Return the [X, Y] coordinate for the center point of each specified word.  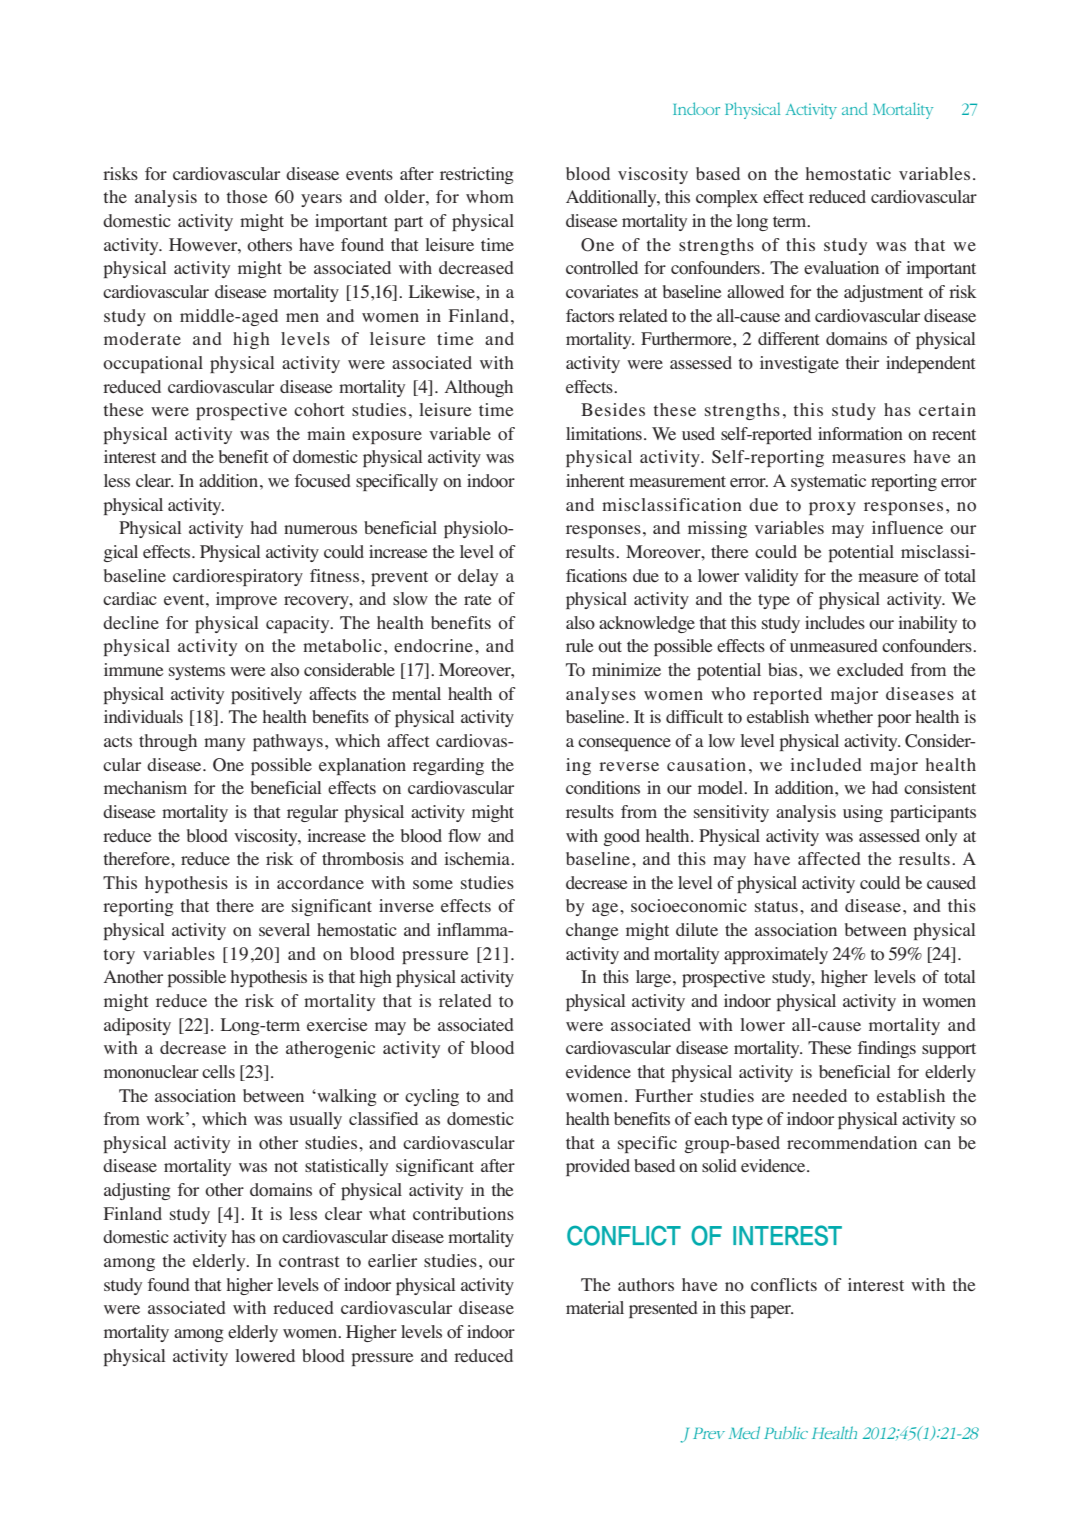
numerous [320, 530]
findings [887, 1049]
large [655, 978]
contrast [309, 1262]
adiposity [137, 1026]
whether [843, 716]
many [224, 744]
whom [490, 197]
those [247, 197]
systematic [828, 482]
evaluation [841, 268]
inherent [595, 480]
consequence [624, 744]
